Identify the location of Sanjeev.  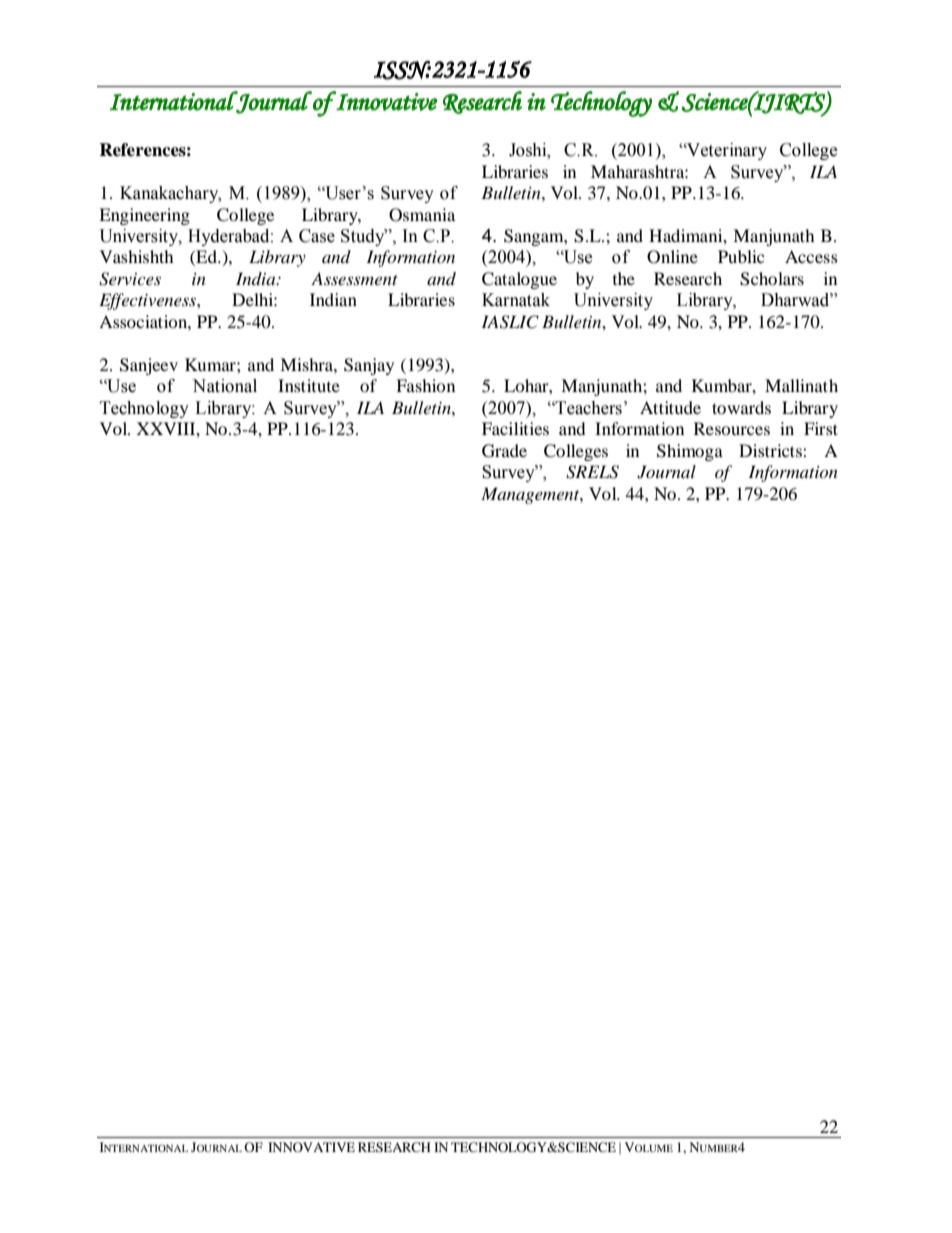
(149, 366).
